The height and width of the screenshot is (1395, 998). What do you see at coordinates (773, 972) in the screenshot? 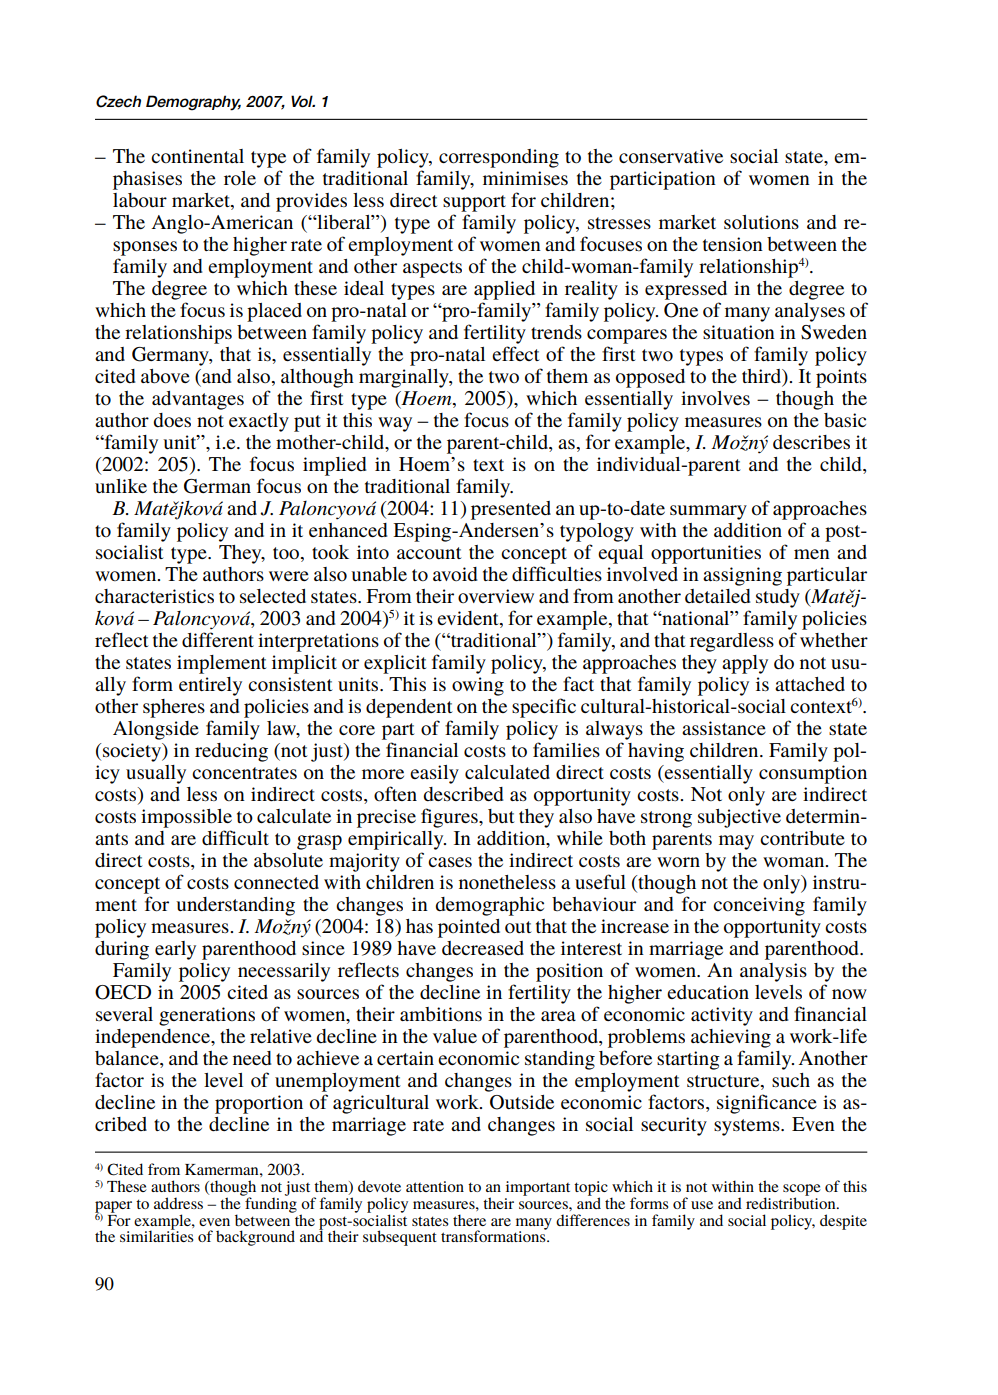
I see `analysis` at bounding box center [773, 972].
